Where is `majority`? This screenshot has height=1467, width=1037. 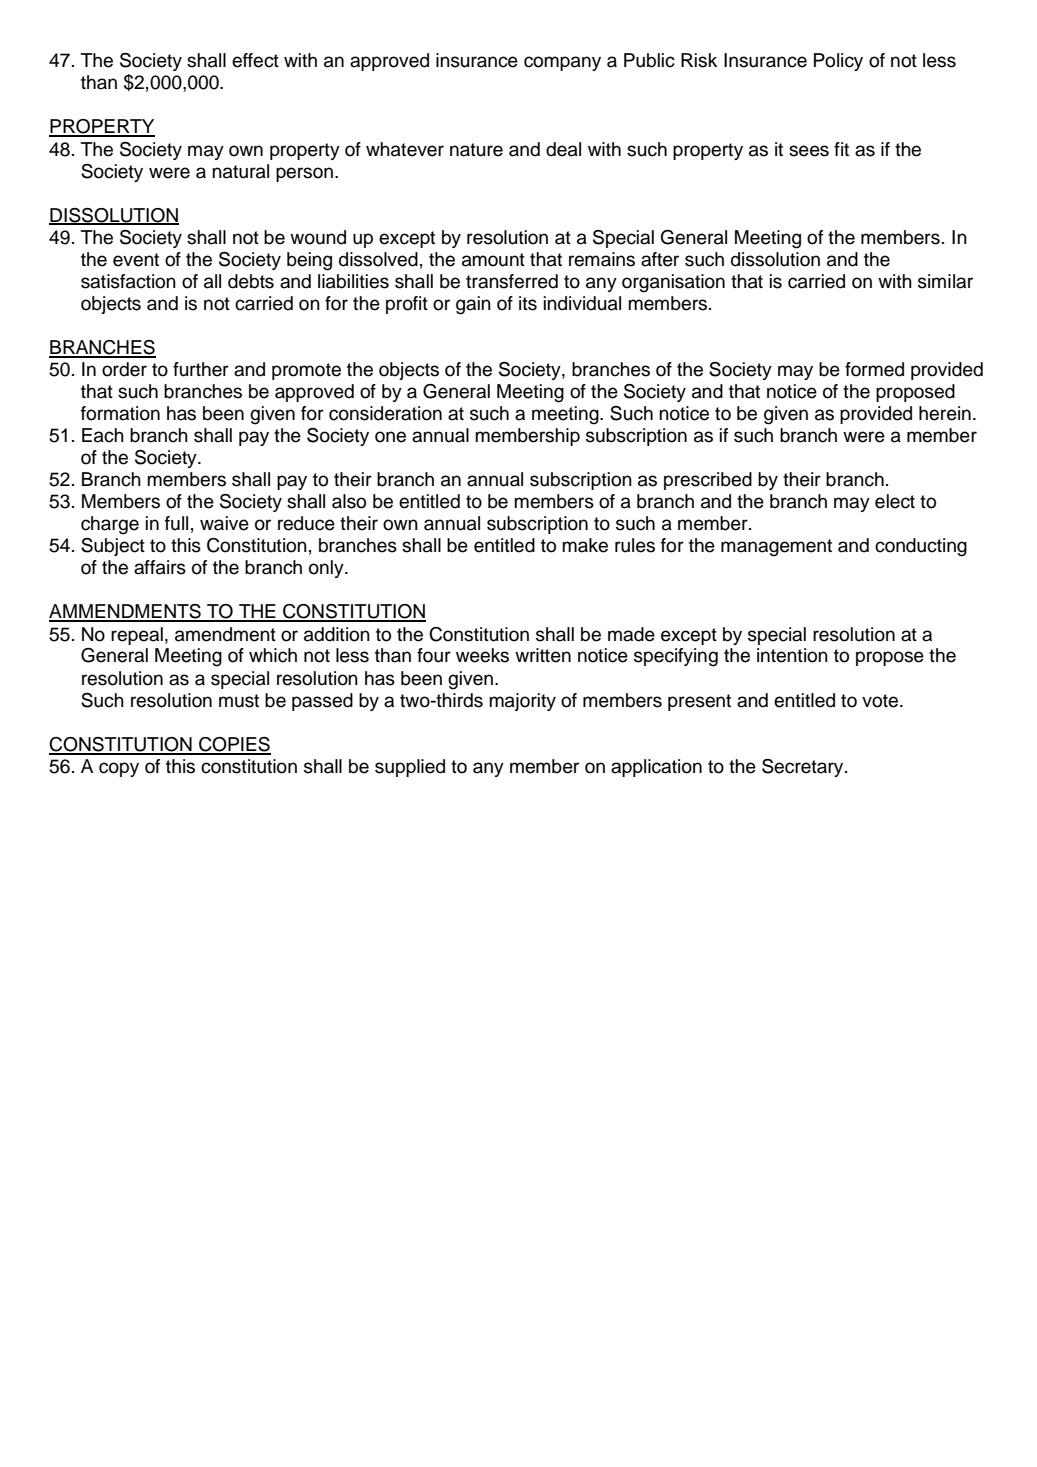 majority is located at coordinates (522, 702).
